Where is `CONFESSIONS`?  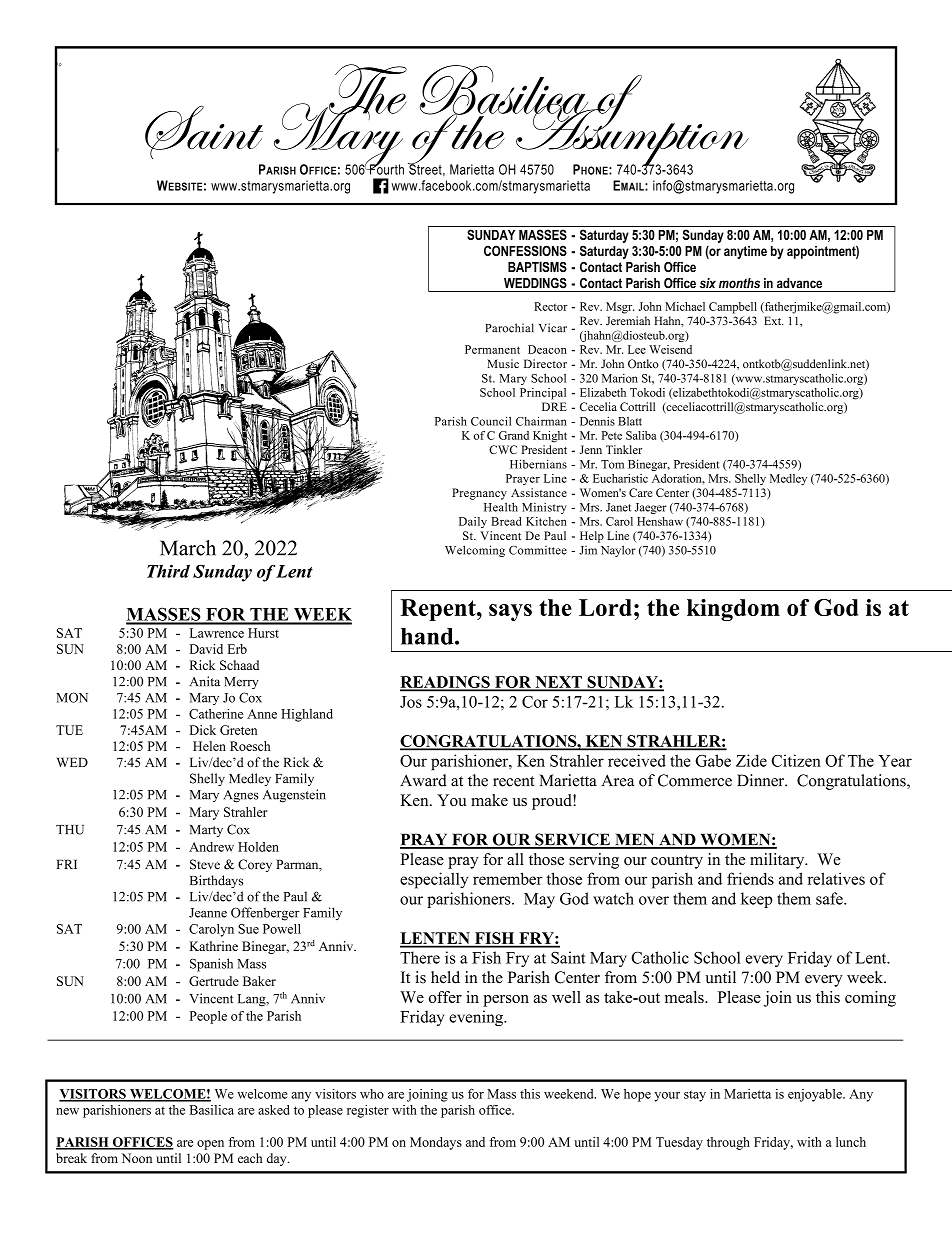 CONFESSIONS is located at coordinates (525, 250).
